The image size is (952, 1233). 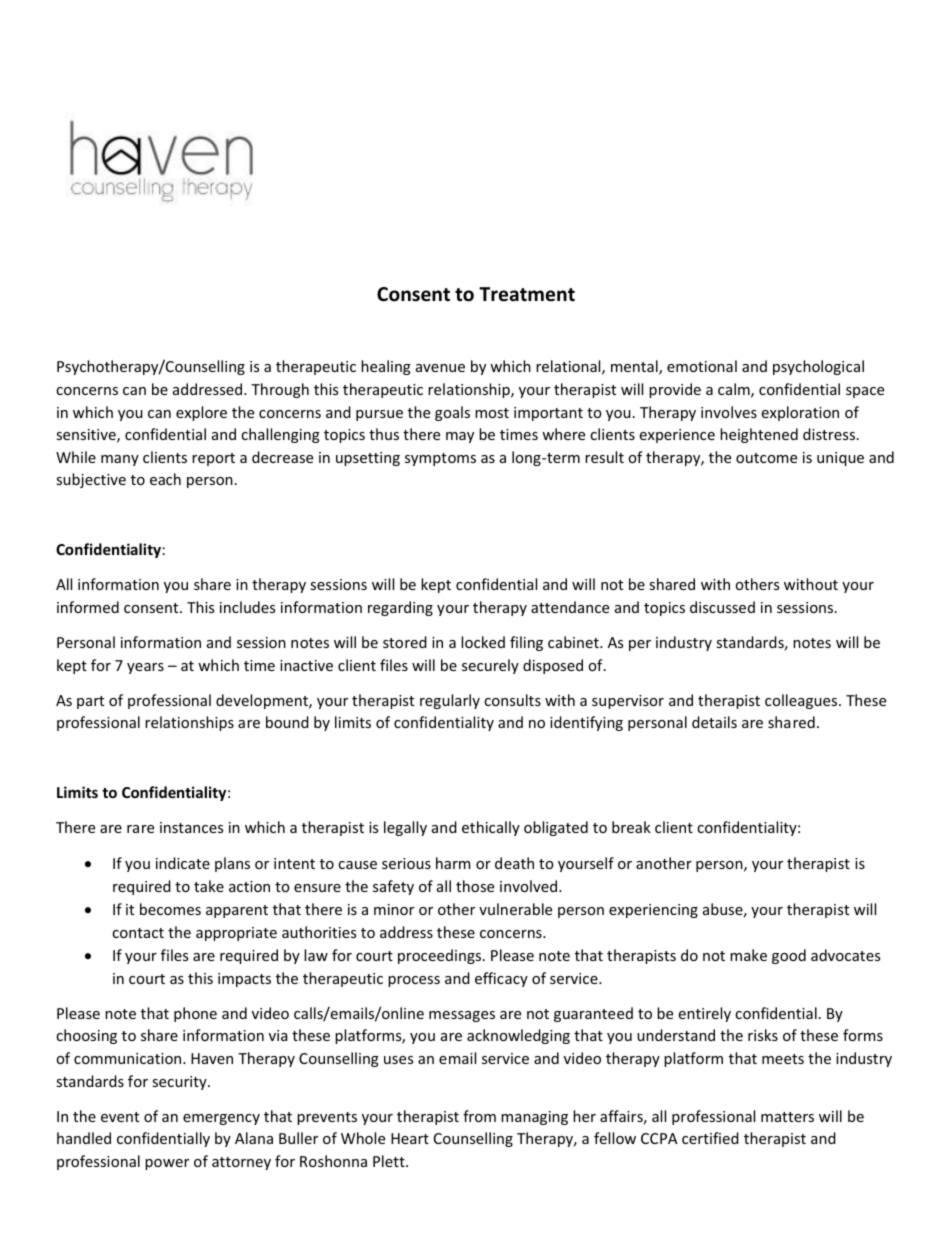 What do you see at coordinates (527, 294) in the screenshot?
I see `Treatment` at bounding box center [527, 294].
